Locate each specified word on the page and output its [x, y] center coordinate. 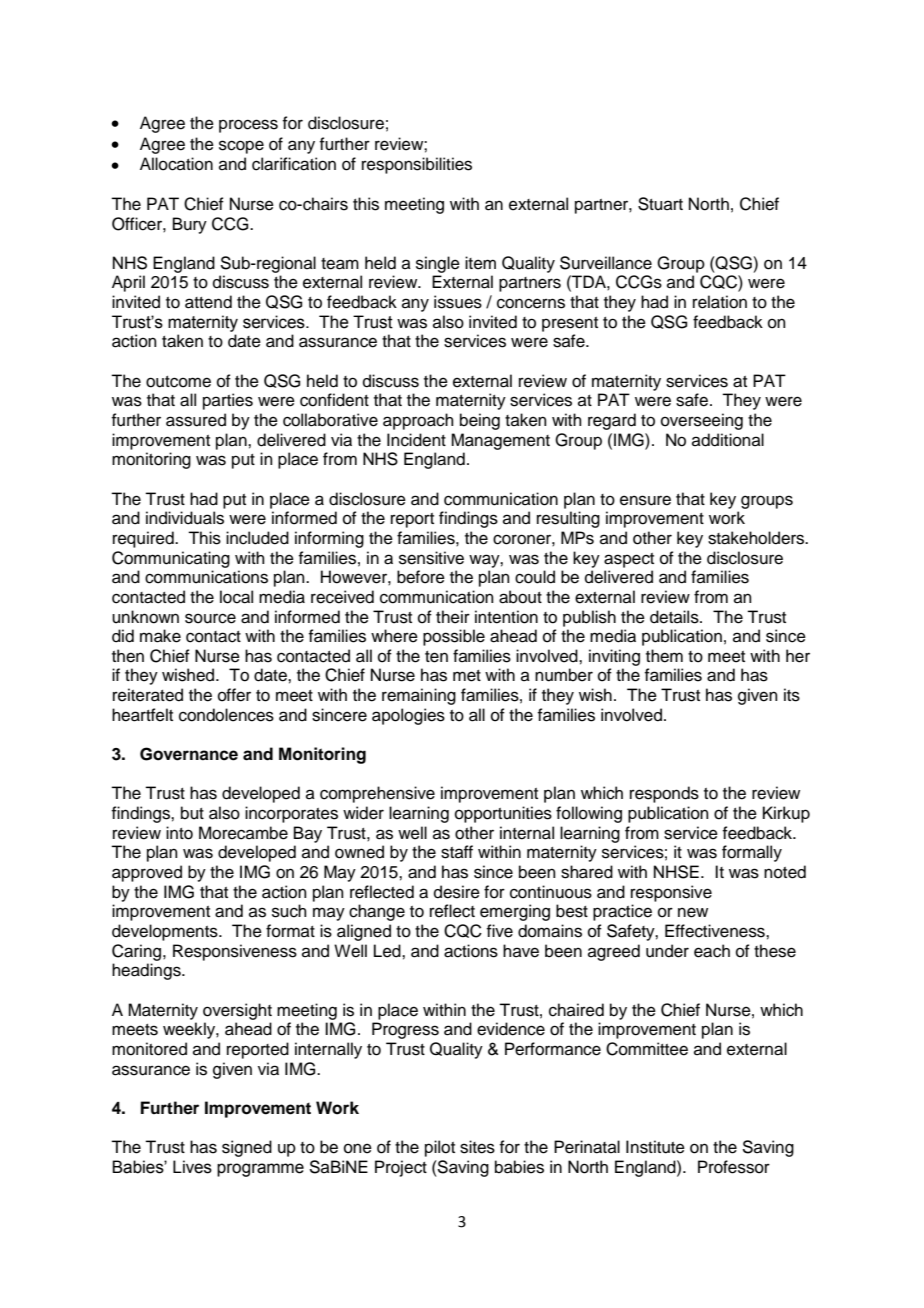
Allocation [176, 164]
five [499, 931]
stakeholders [757, 538]
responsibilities [417, 165]
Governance [189, 754]
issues [458, 302]
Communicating [171, 559]
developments [166, 932]
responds [664, 794]
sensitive [431, 558]
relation [720, 302]
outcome [178, 382]
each [712, 951]
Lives [192, 1167]
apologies [408, 716]
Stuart [660, 204]
